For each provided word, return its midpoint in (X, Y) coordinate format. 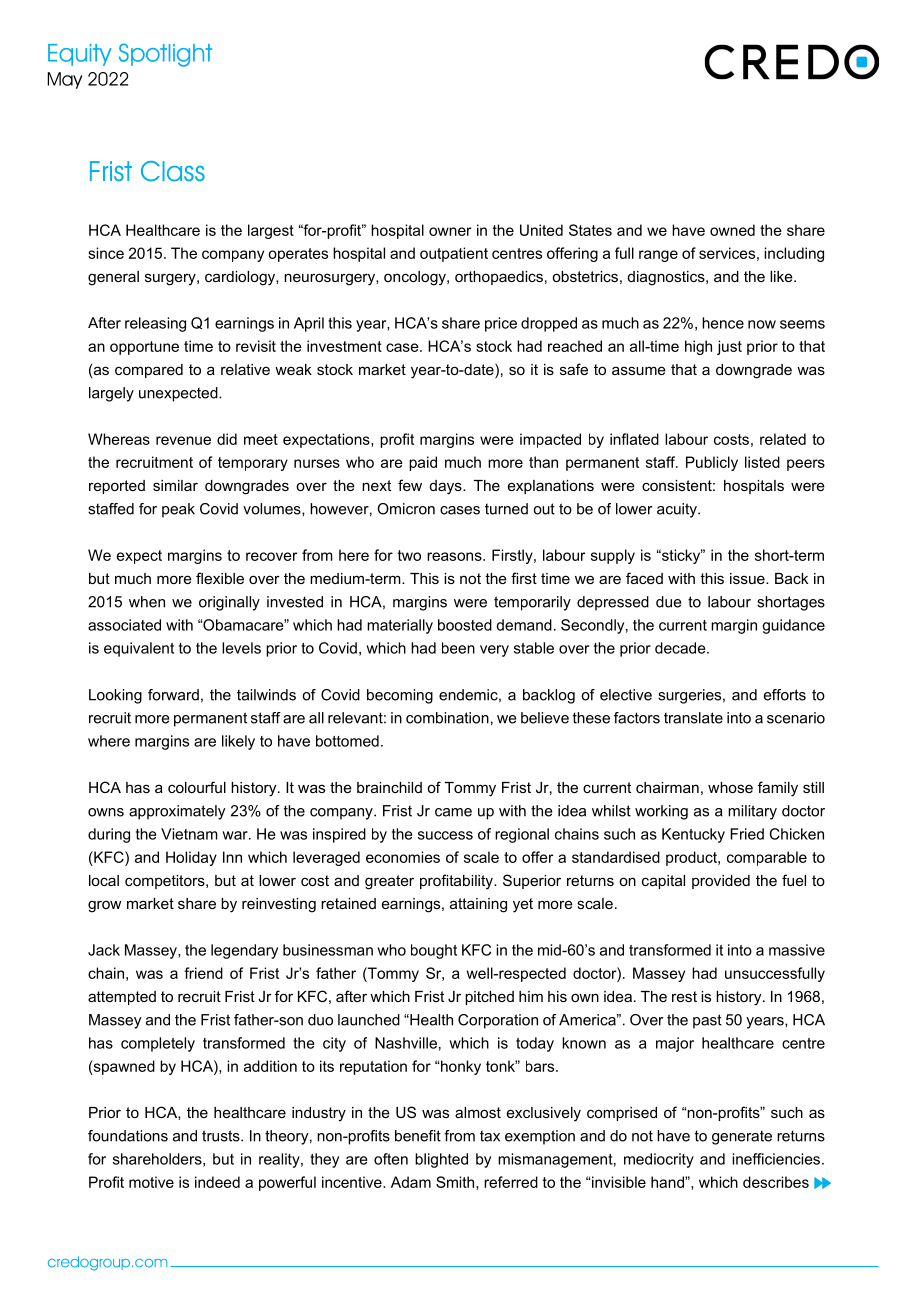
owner (450, 231)
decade (681, 648)
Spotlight (165, 55)
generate (742, 1137)
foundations (128, 1136)
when (147, 602)
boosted (465, 625)
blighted (441, 1160)
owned (732, 230)
